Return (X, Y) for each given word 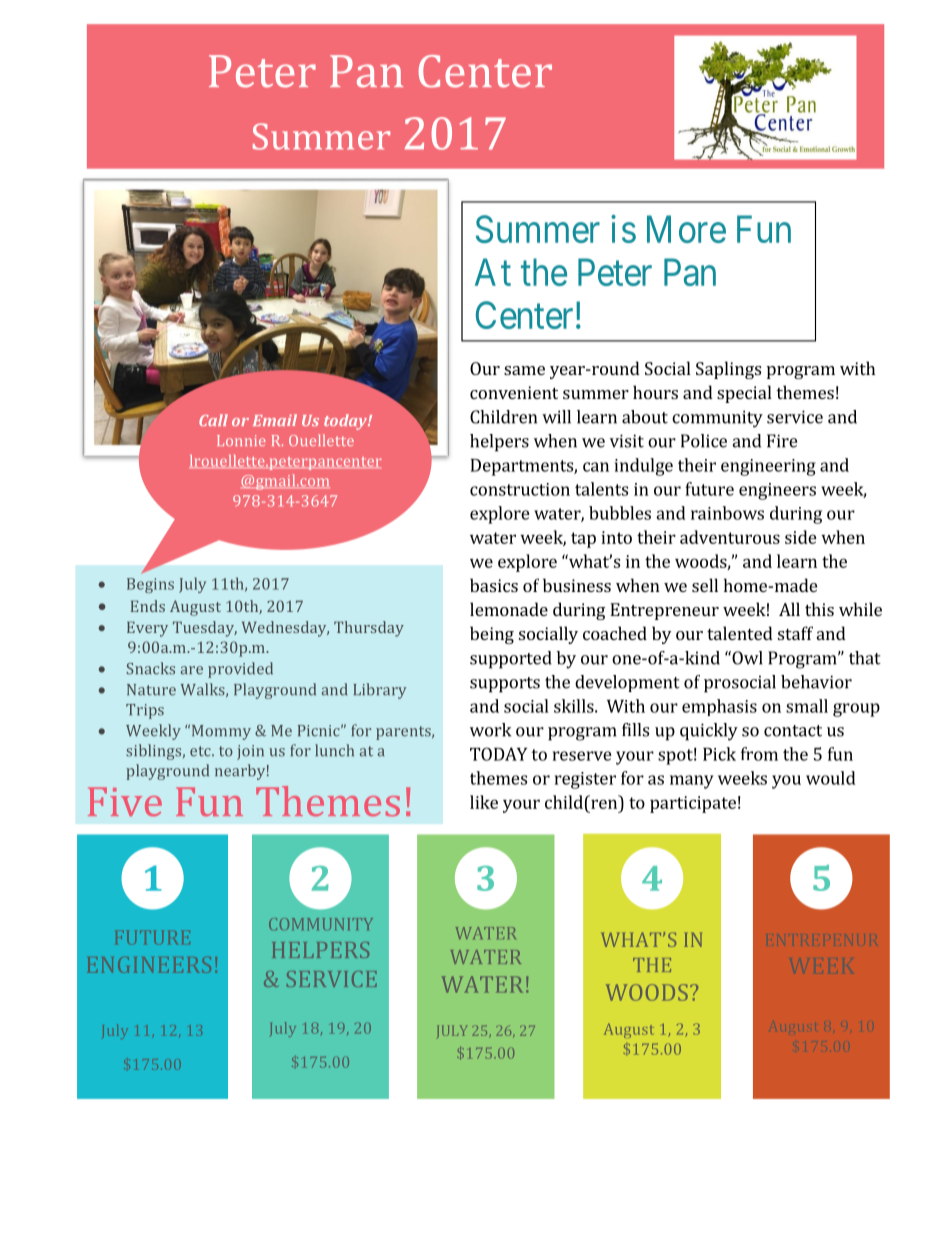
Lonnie (241, 440)
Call (213, 420)
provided (240, 670)
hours (655, 392)
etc (201, 751)
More (686, 229)
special (744, 394)
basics (494, 585)
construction (520, 489)
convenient (514, 392)
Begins (150, 585)
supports (505, 685)
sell (705, 585)
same (524, 370)
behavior (816, 682)
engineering (768, 467)
